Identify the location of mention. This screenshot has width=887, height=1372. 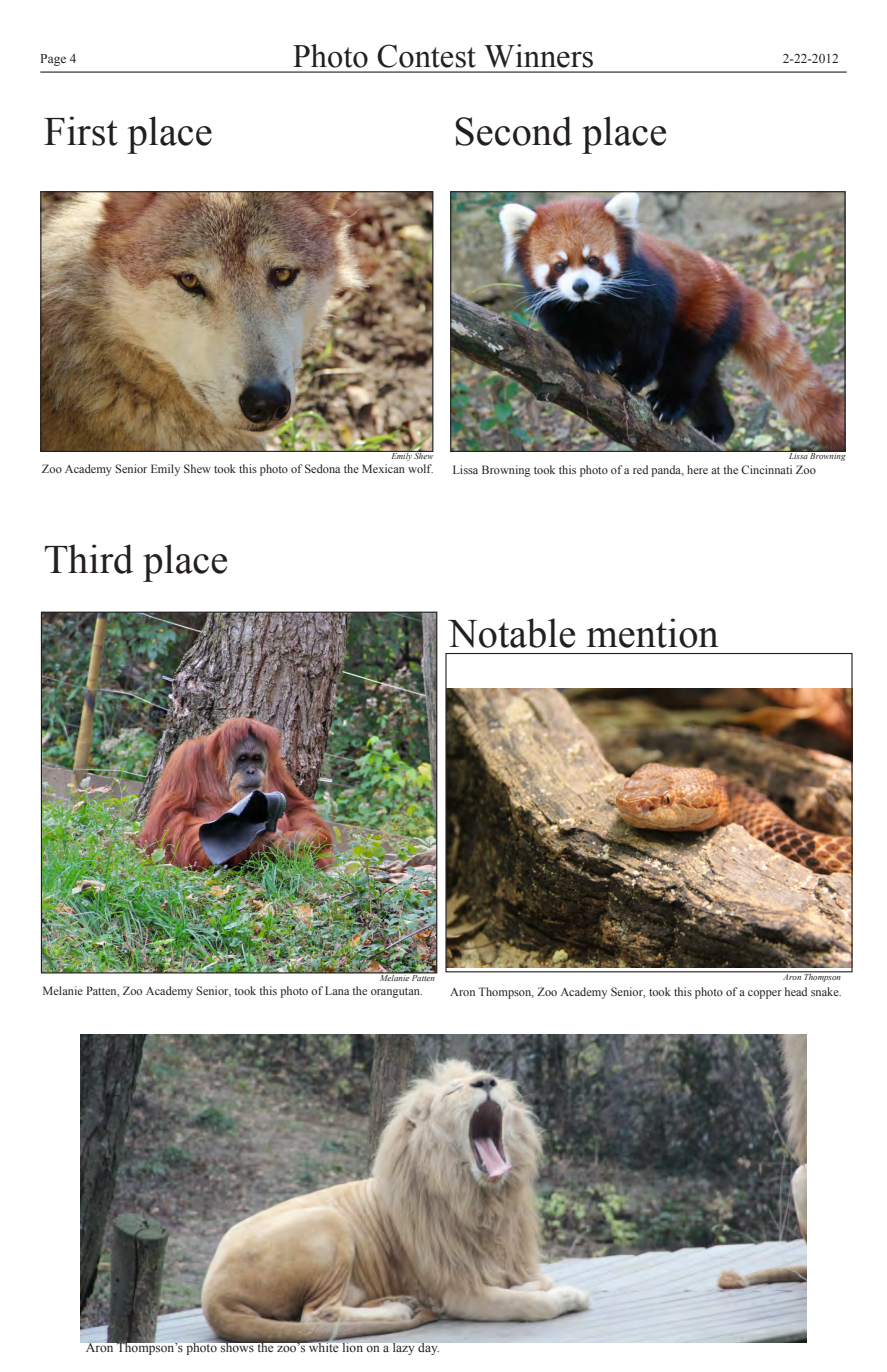
(653, 633).
